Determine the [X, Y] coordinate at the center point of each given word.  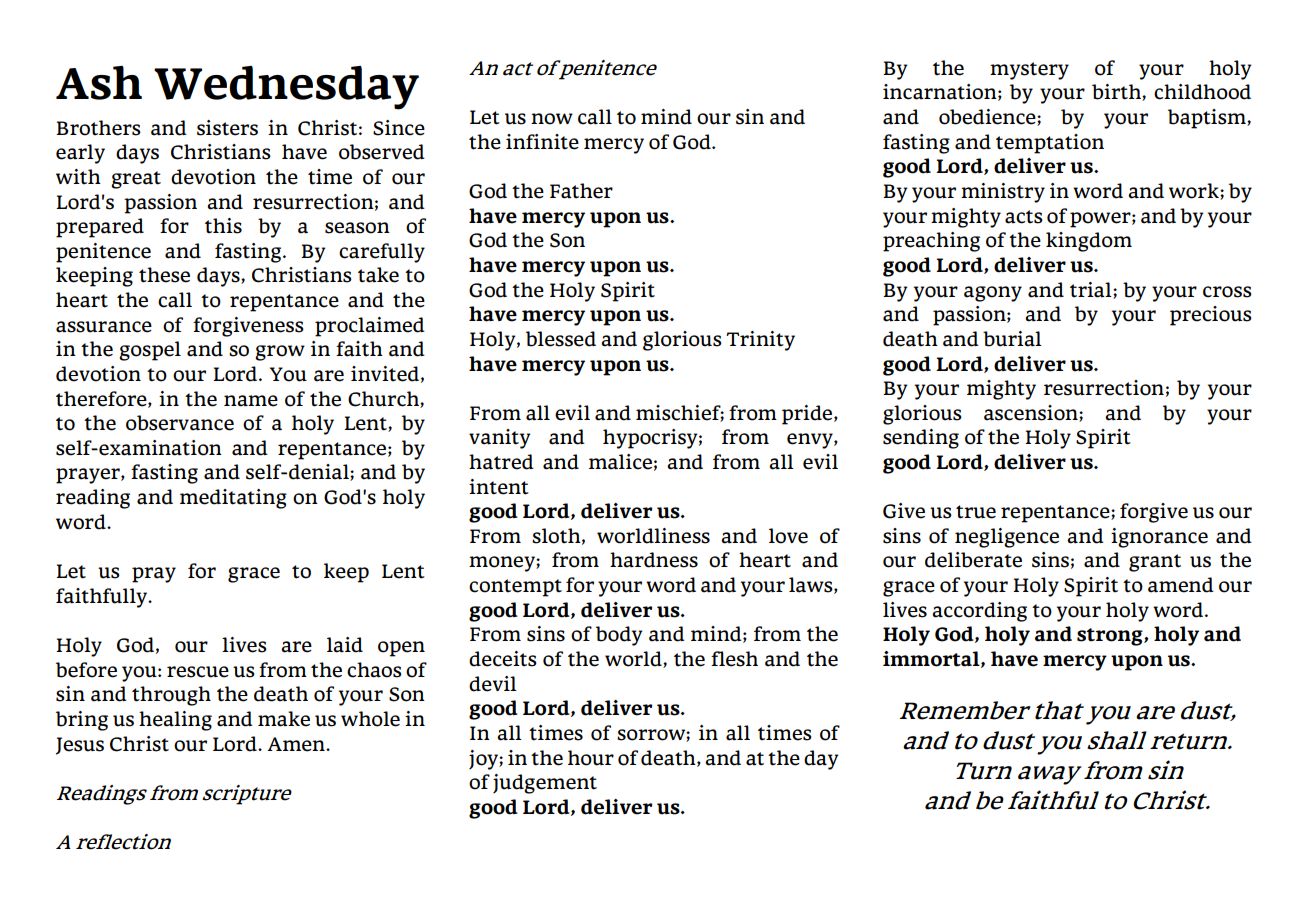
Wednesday [286, 88]
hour [591, 758]
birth [1117, 92]
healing [175, 721]
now [552, 119]
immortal [932, 659]
